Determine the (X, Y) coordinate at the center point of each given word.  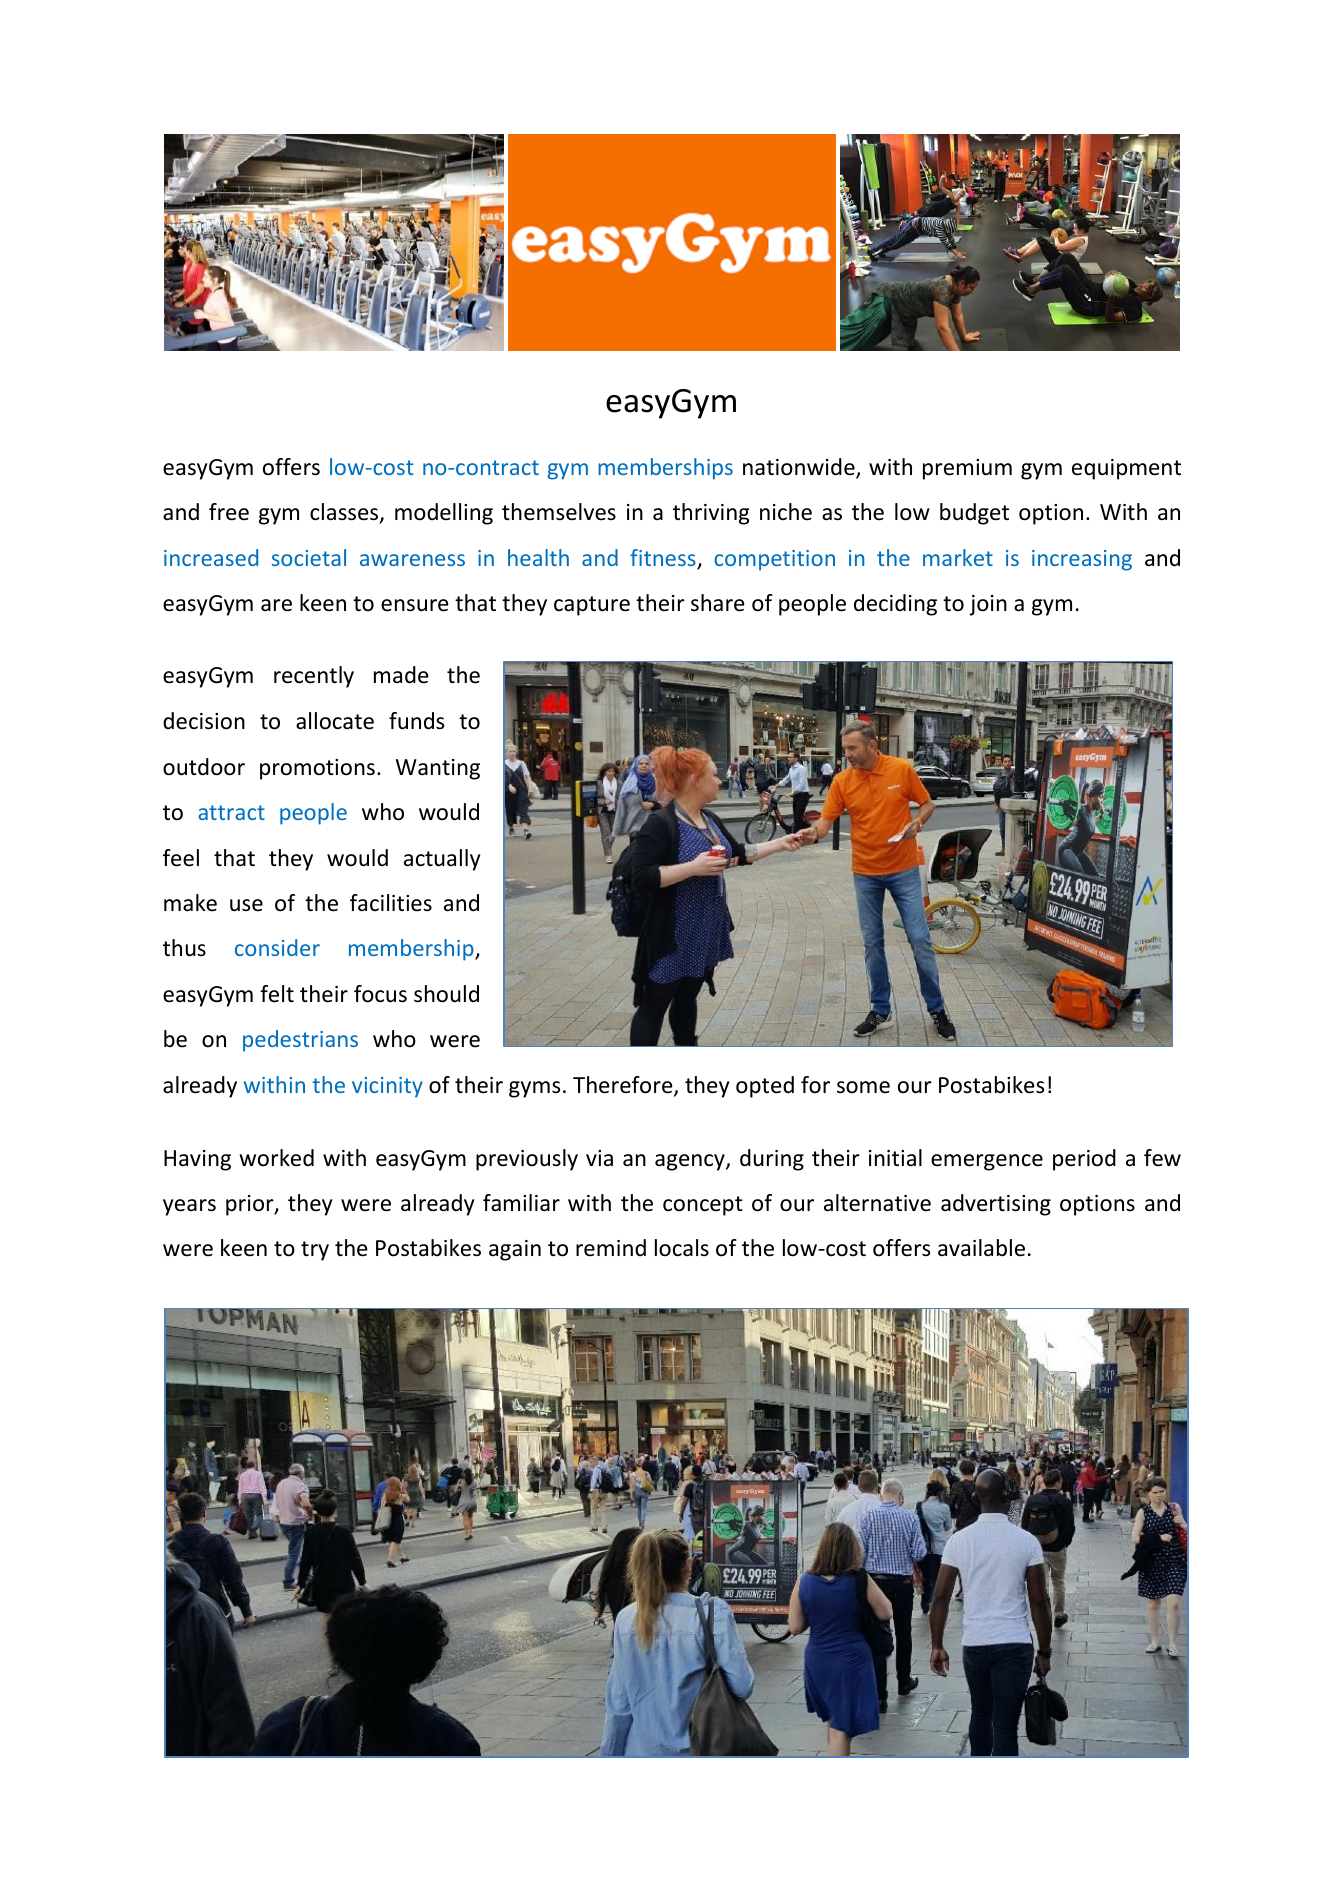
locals (682, 1248)
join (988, 605)
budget (974, 514)
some (863, 1087)
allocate (335, 721)
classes (345, 513)
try (315, 1251)
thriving (711, 514)
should (446, 994)
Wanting (438, 769)
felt (277, 994)
